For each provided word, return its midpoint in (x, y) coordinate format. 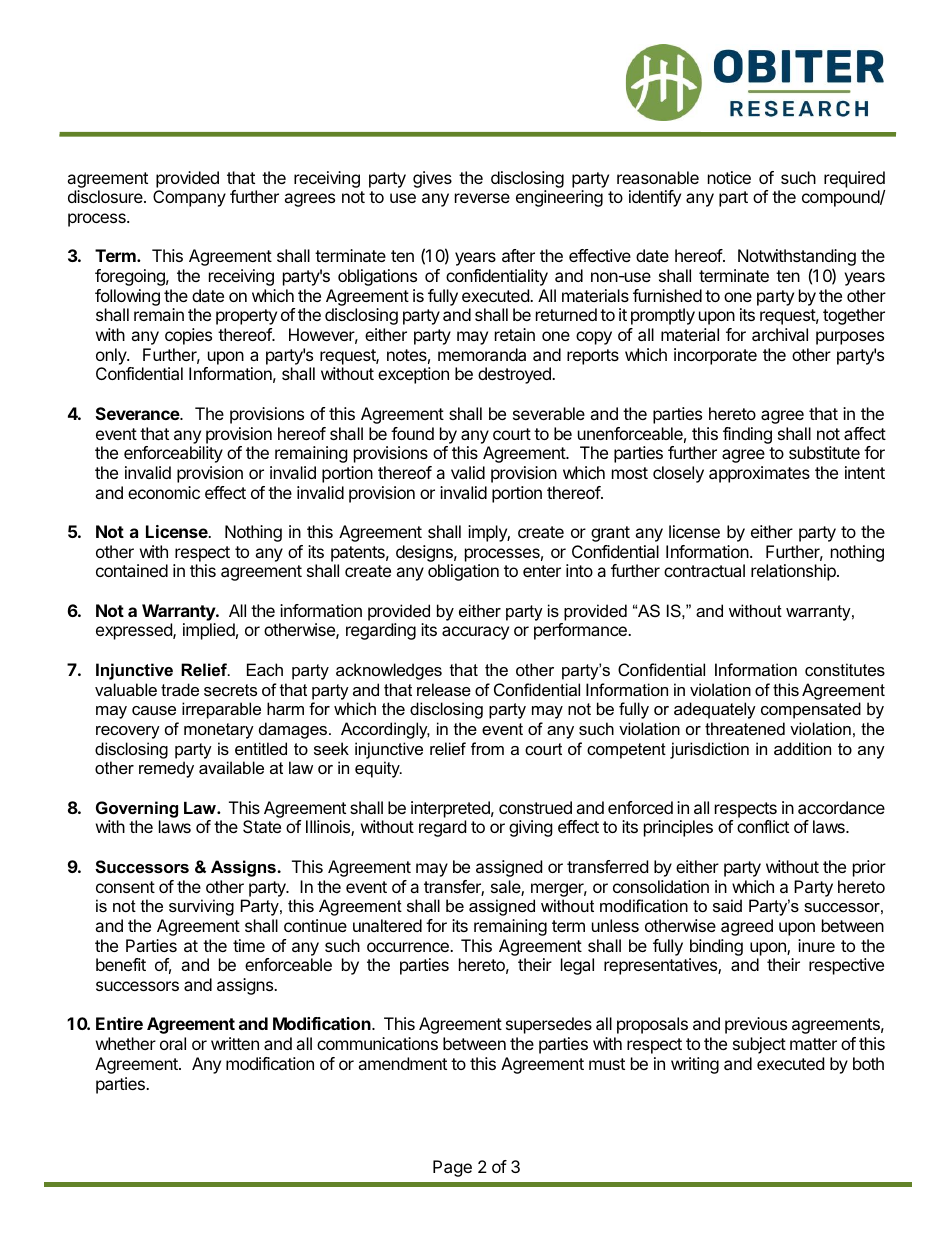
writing (695, 1065)
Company (189, 198)
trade (180, 689)
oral (173, 1043)
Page (452, 1168)
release (444, 689)
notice (729, 177)
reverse (482, 198)
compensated (811, 710)
